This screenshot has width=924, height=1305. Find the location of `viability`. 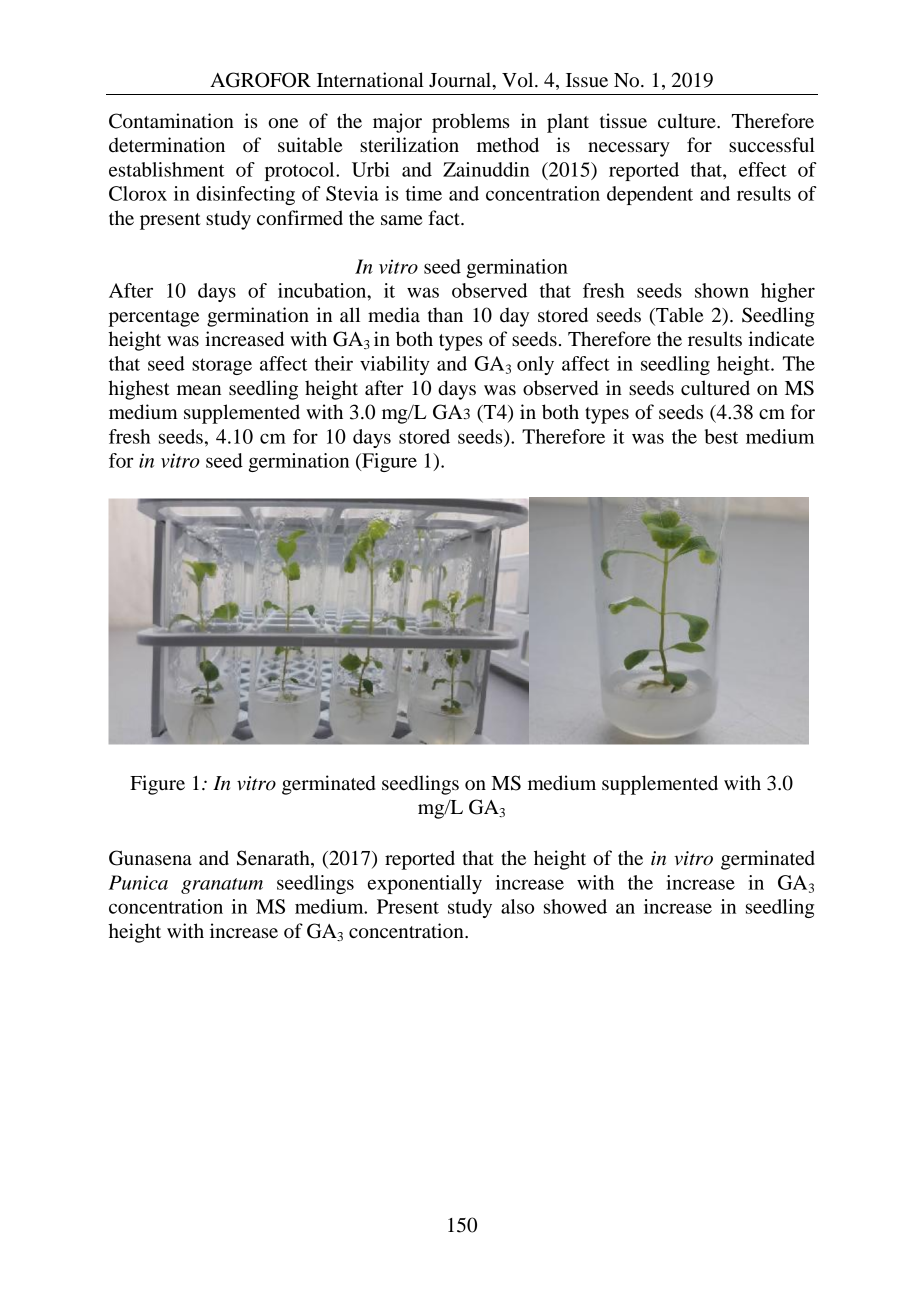

viability is located at coordinates (395, 365).
